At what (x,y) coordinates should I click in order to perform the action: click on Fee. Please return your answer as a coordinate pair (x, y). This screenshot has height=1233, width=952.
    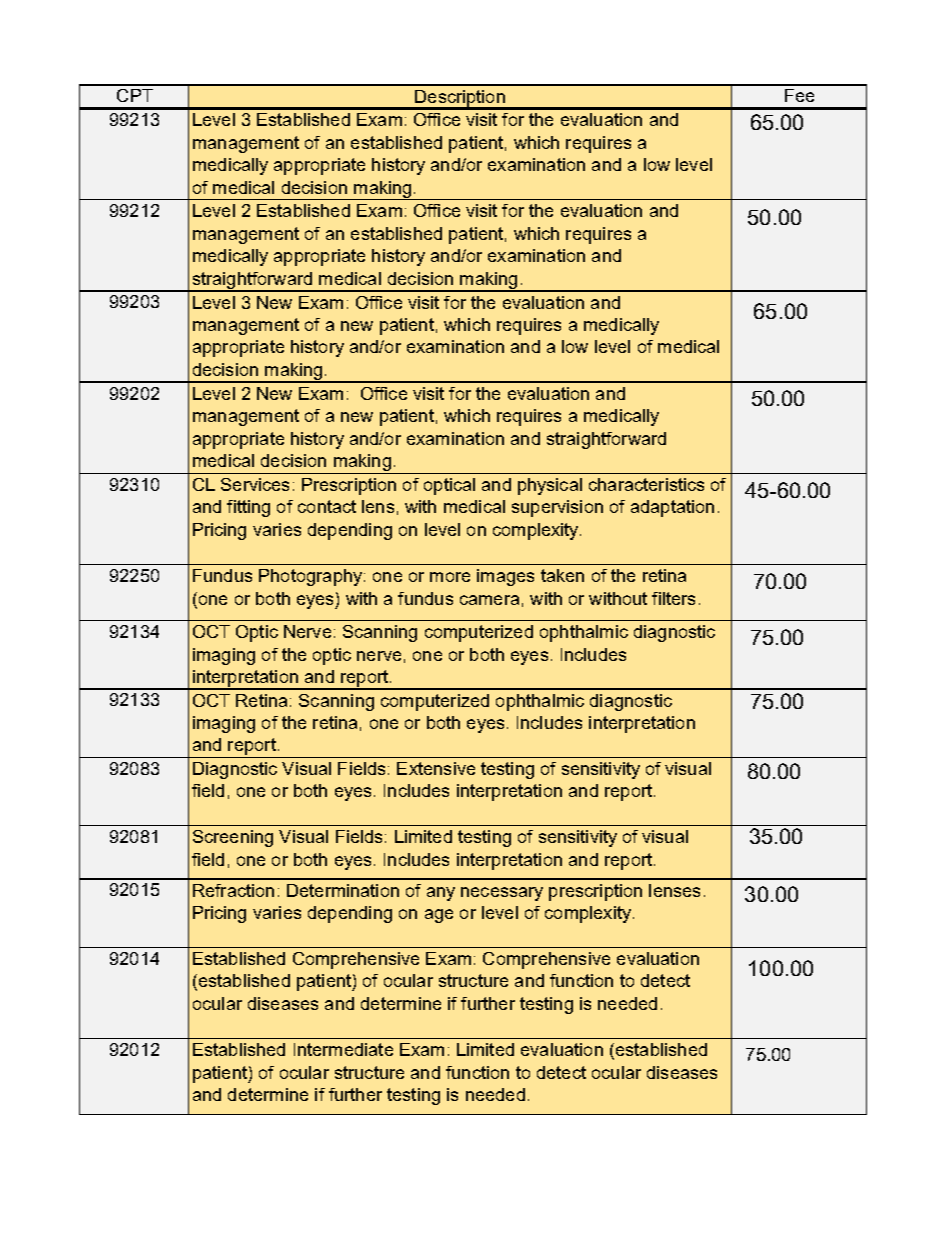
    Looking at the image, I should click on (799, 95).
